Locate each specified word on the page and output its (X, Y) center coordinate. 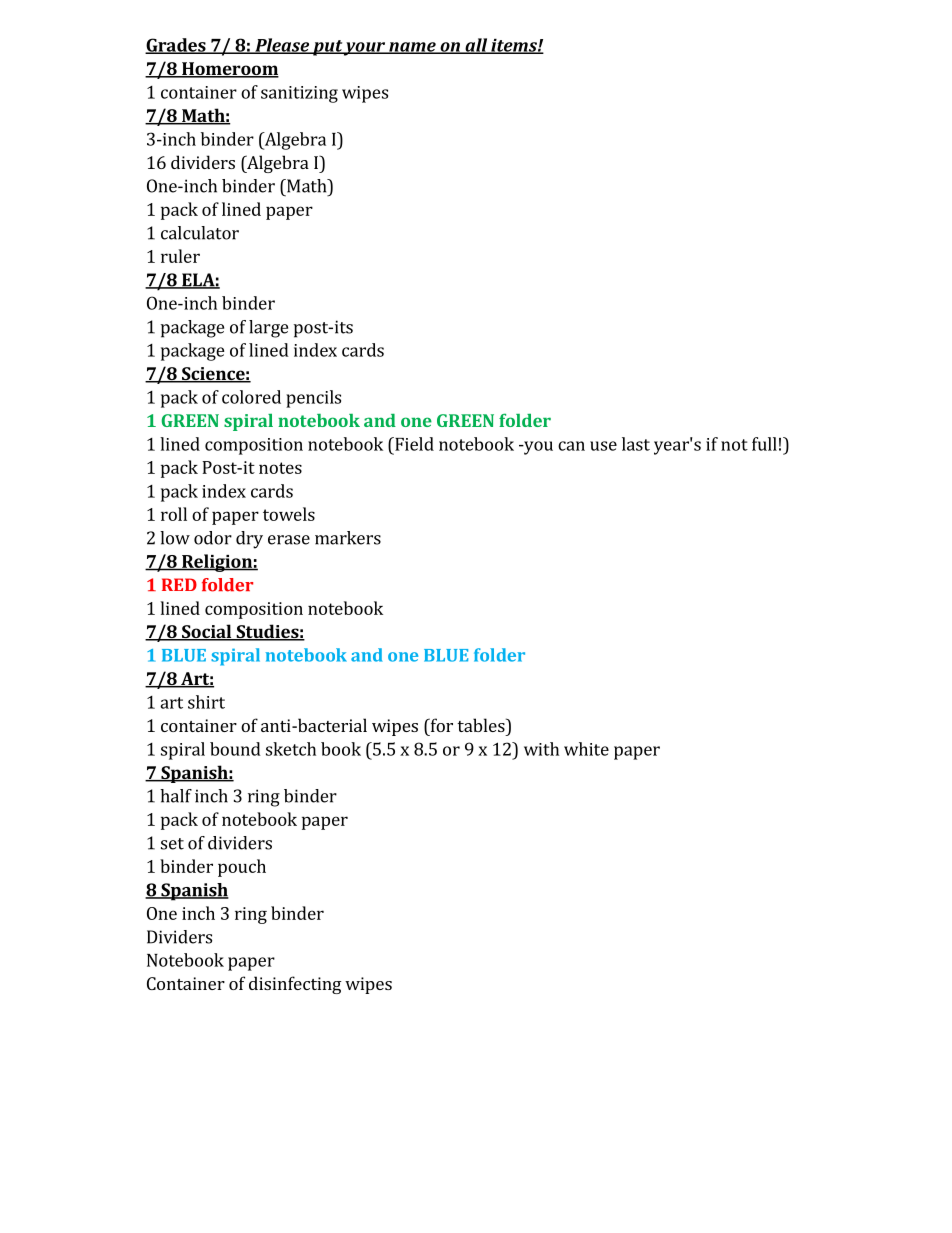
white (586, 749)
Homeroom (229, 70)
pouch (242, 868)
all (476, 46)
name (412, 48)
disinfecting (295, 985)
